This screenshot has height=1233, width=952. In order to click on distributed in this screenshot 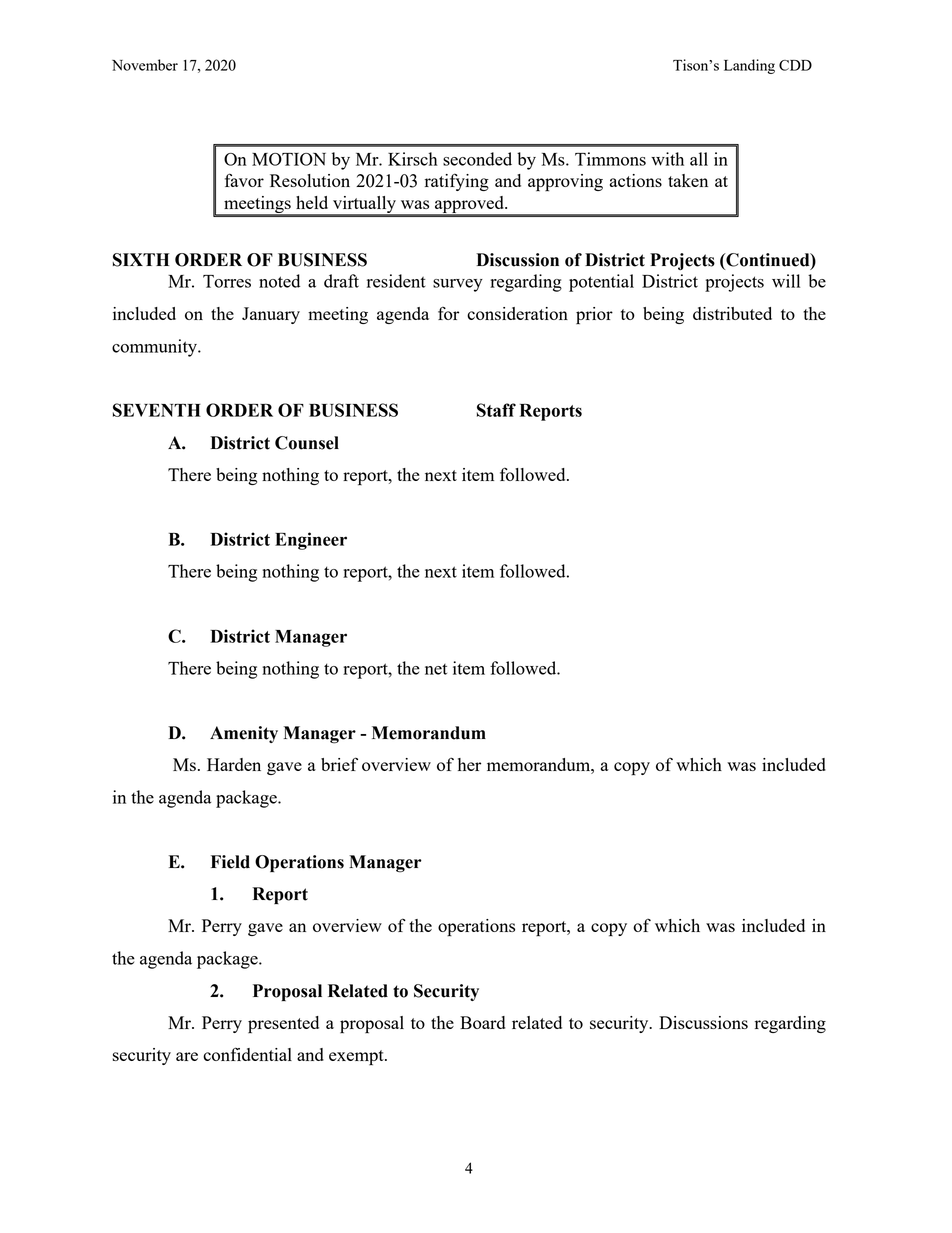, I will do `click(732, 313)`.
